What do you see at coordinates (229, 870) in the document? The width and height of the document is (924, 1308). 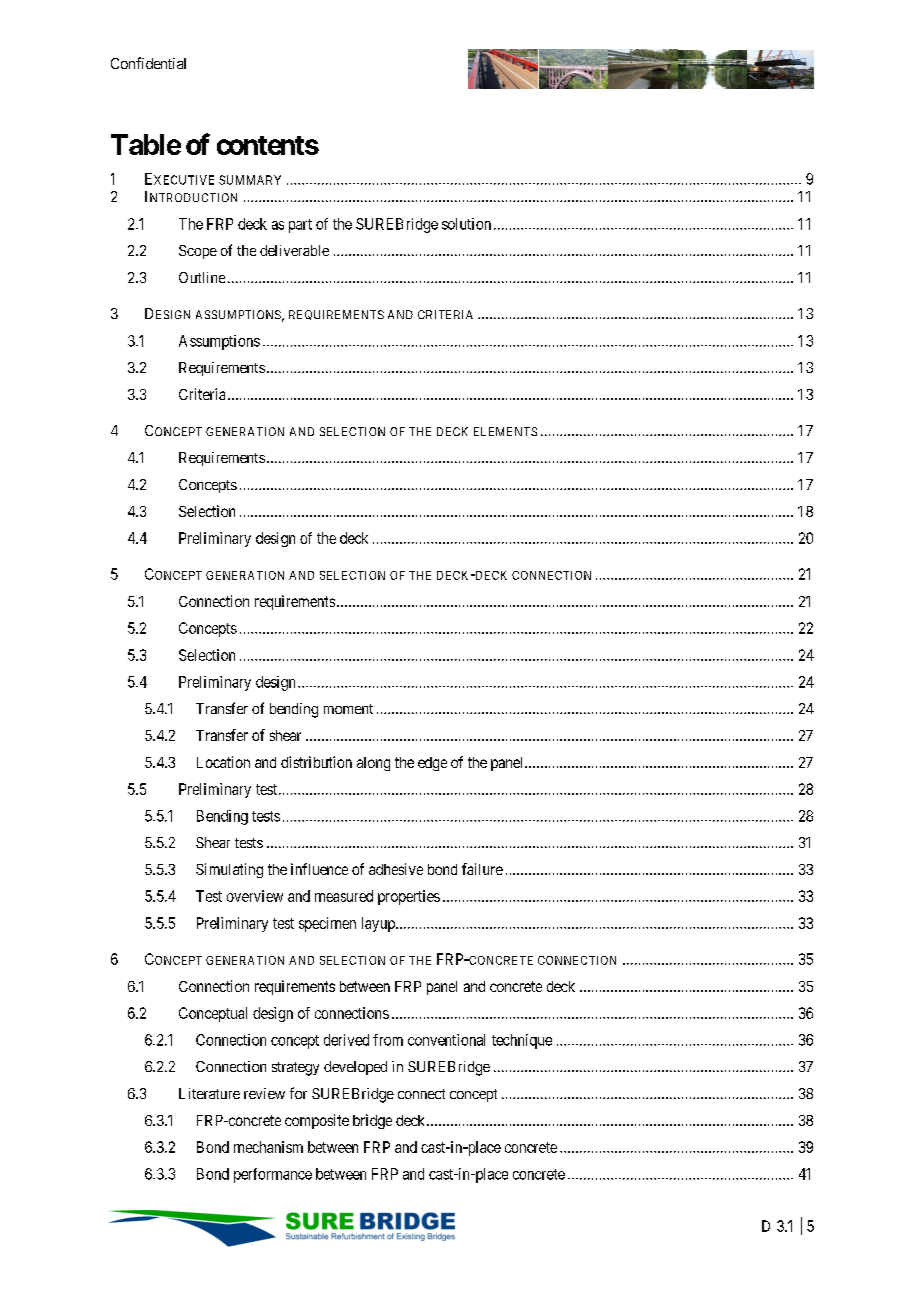 I see `Simulating` at bounding box center [229, 870].
